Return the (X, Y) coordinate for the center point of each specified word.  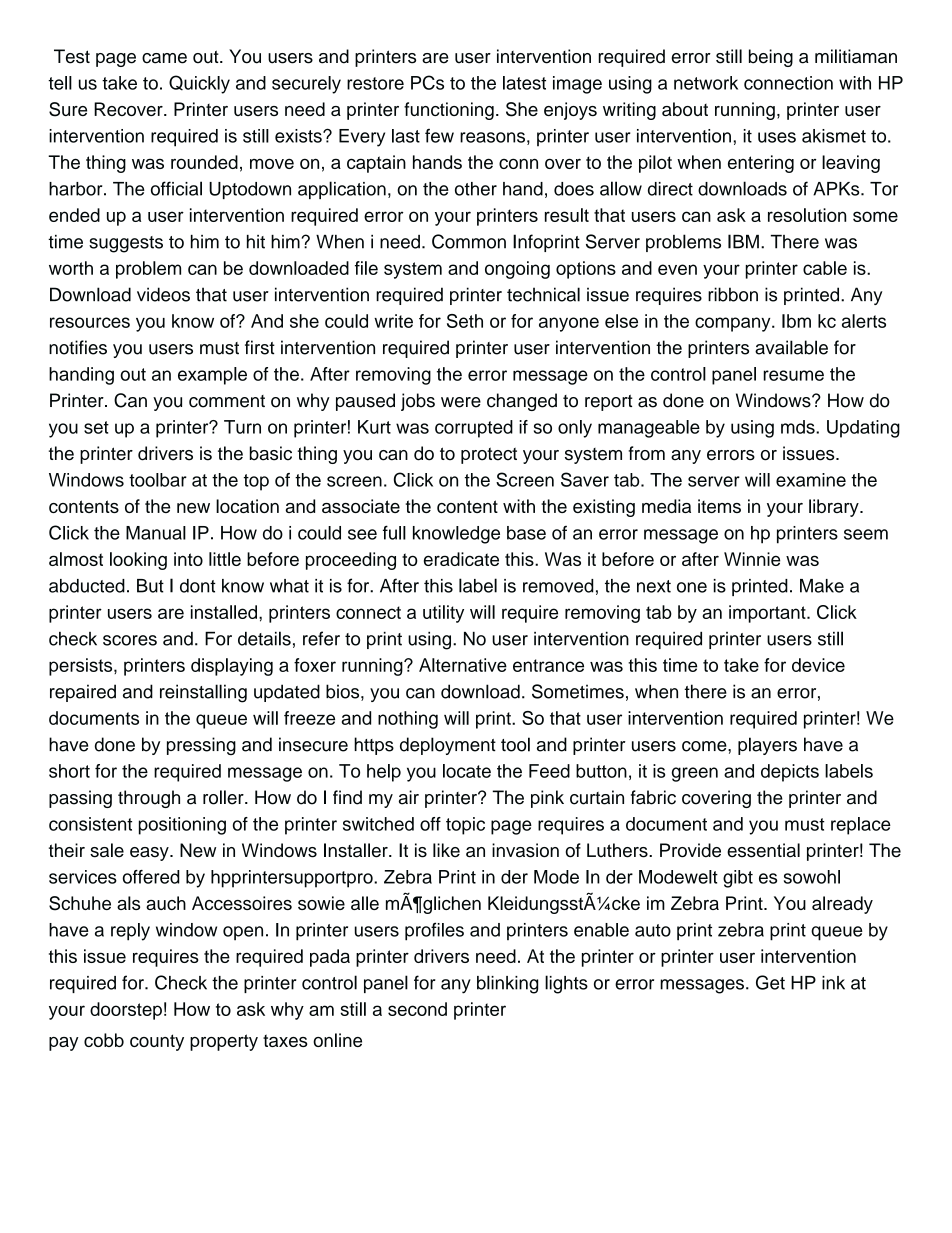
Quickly (199, 84)
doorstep (126, 1011)
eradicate (461, 559)
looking (138, 561)
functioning (449, 111)
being (771, 58)
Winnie (752, 559)
